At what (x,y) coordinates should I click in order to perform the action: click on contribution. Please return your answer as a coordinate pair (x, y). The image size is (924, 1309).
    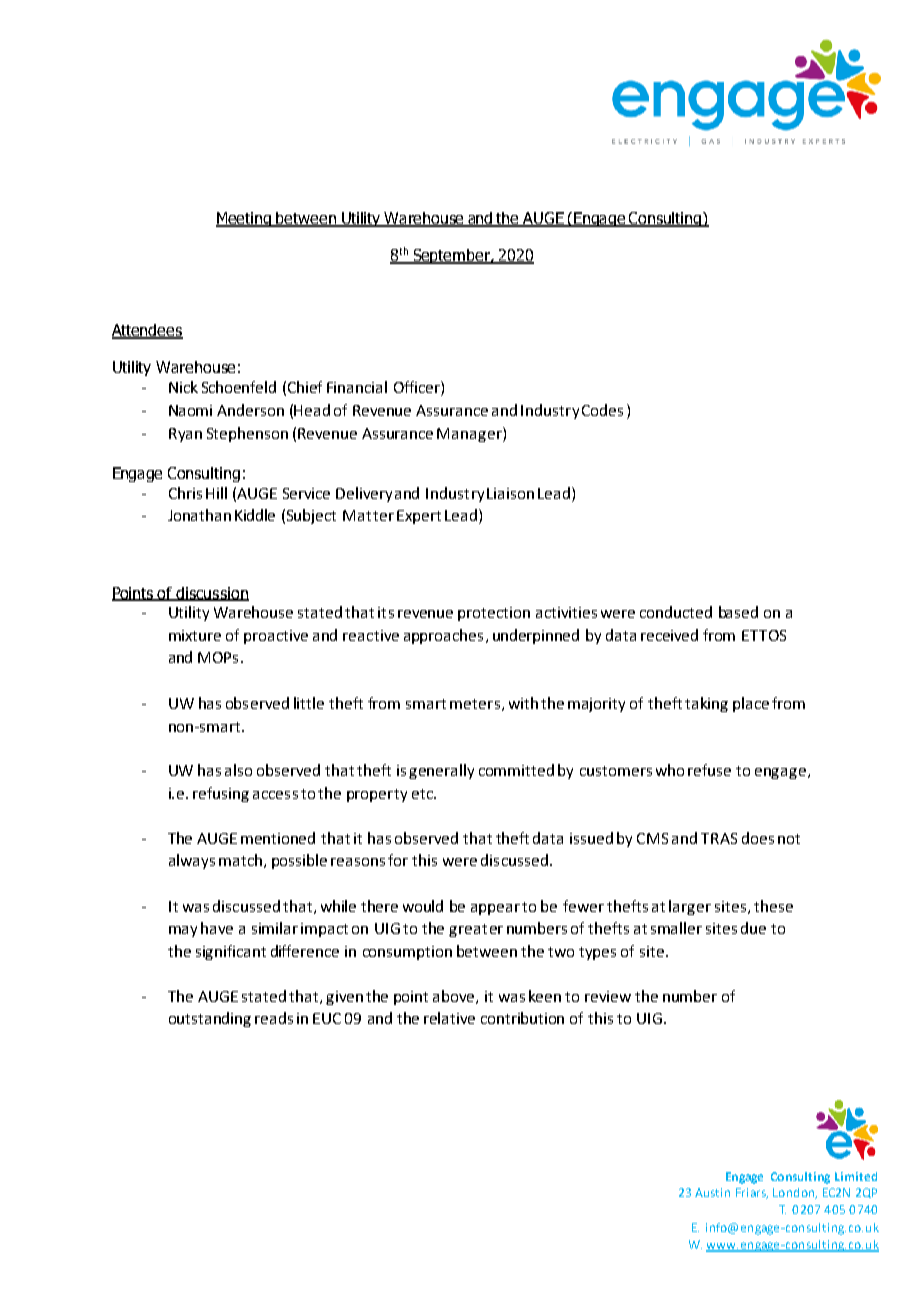
    Looking at the image, I should click on (522, 1018).
